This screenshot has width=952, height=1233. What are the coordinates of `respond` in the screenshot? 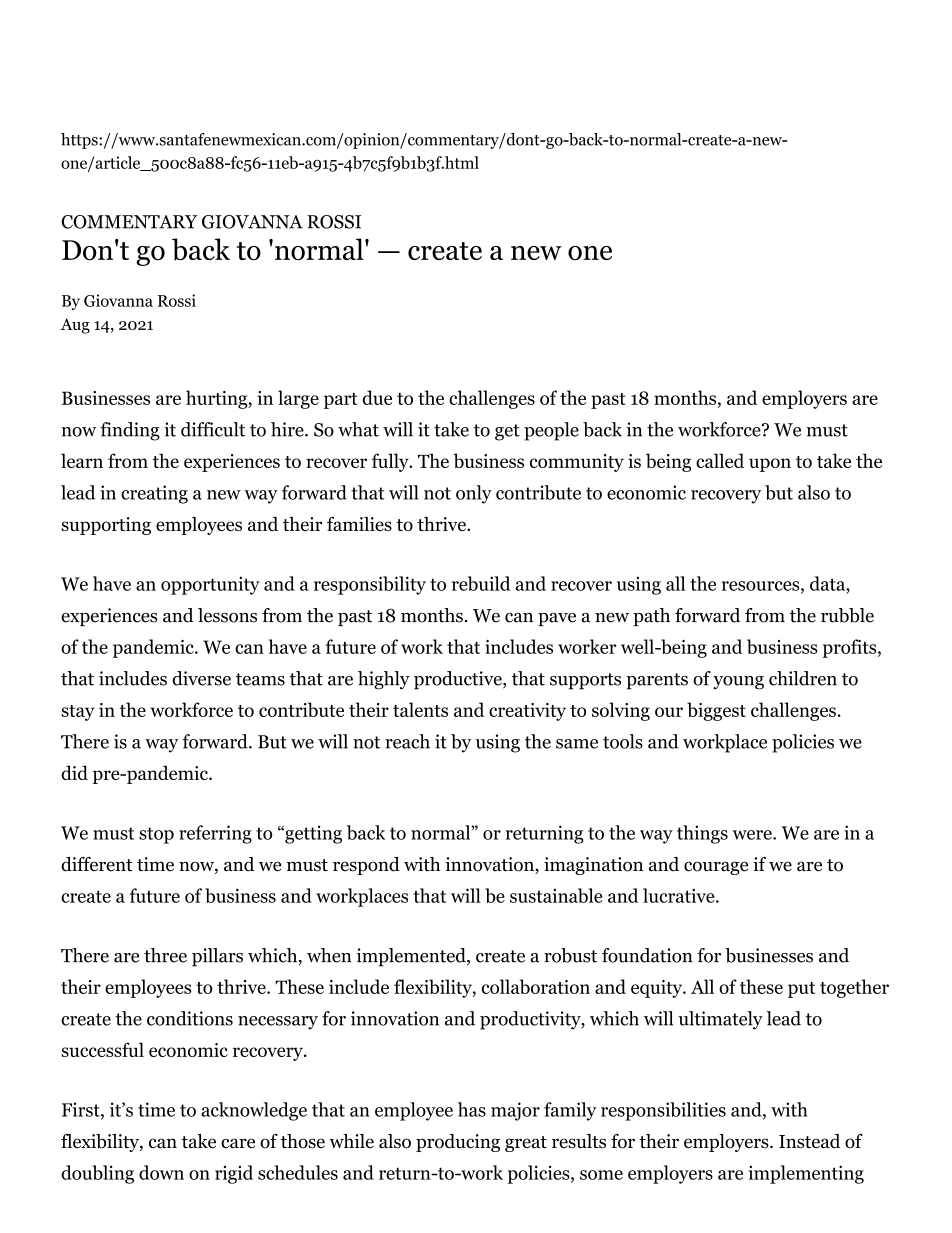 It's located at (366, 866).
